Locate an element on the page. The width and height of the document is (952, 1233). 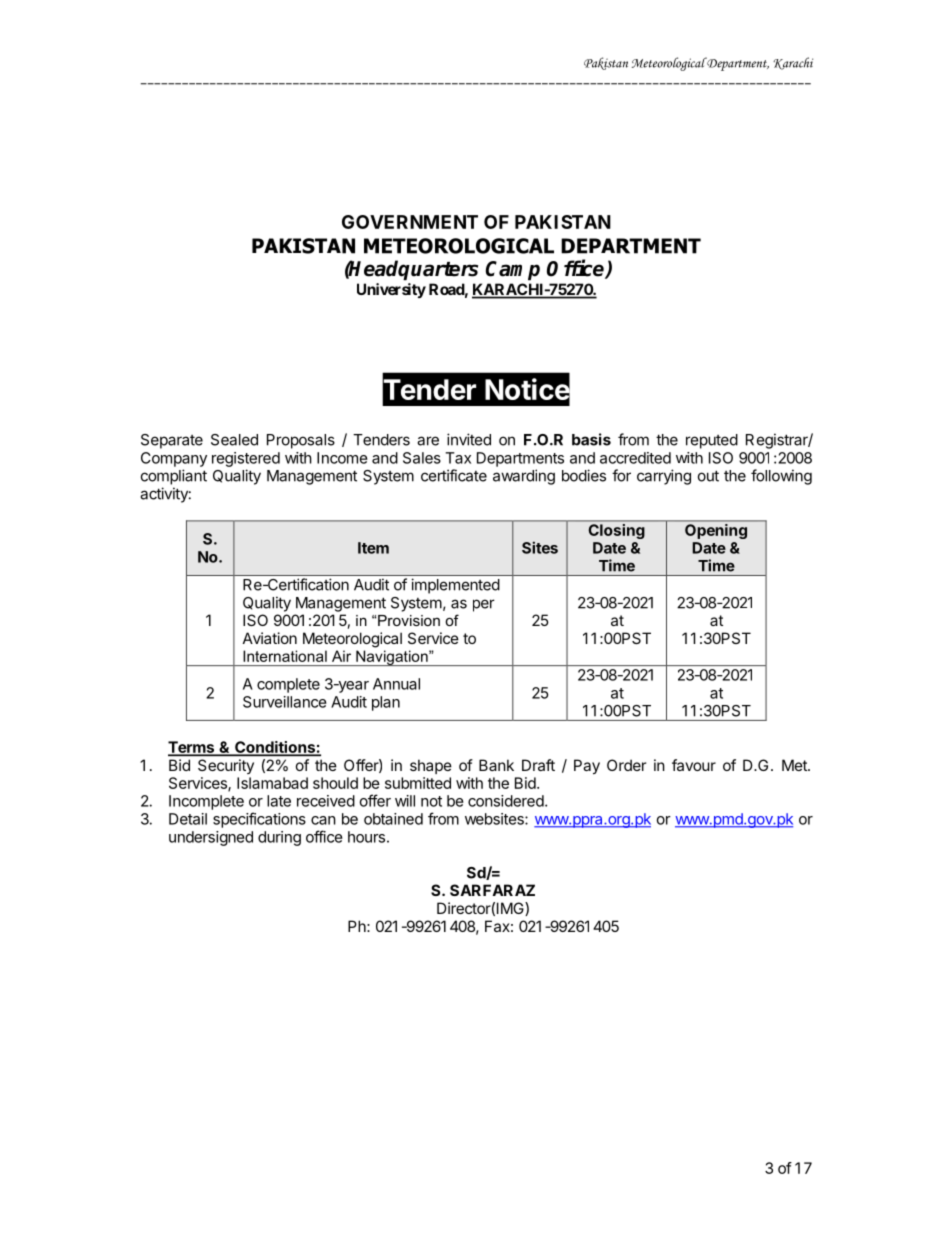
considered is located at coordinates (506, 801).
